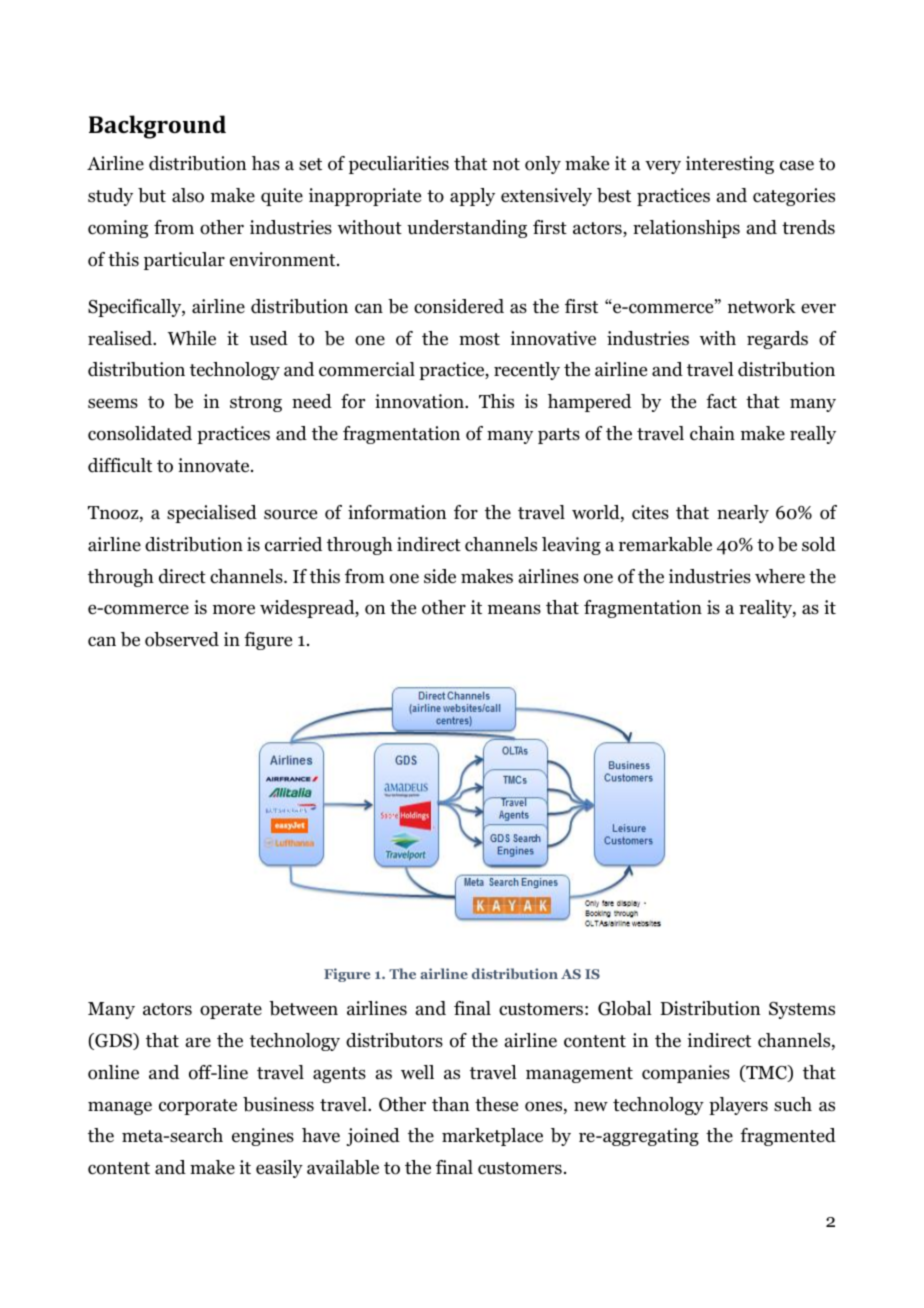  What do you see at coordinates (198, 1107) in the screenshot?
I see `corporate` at bounding box center [198, 1107].
